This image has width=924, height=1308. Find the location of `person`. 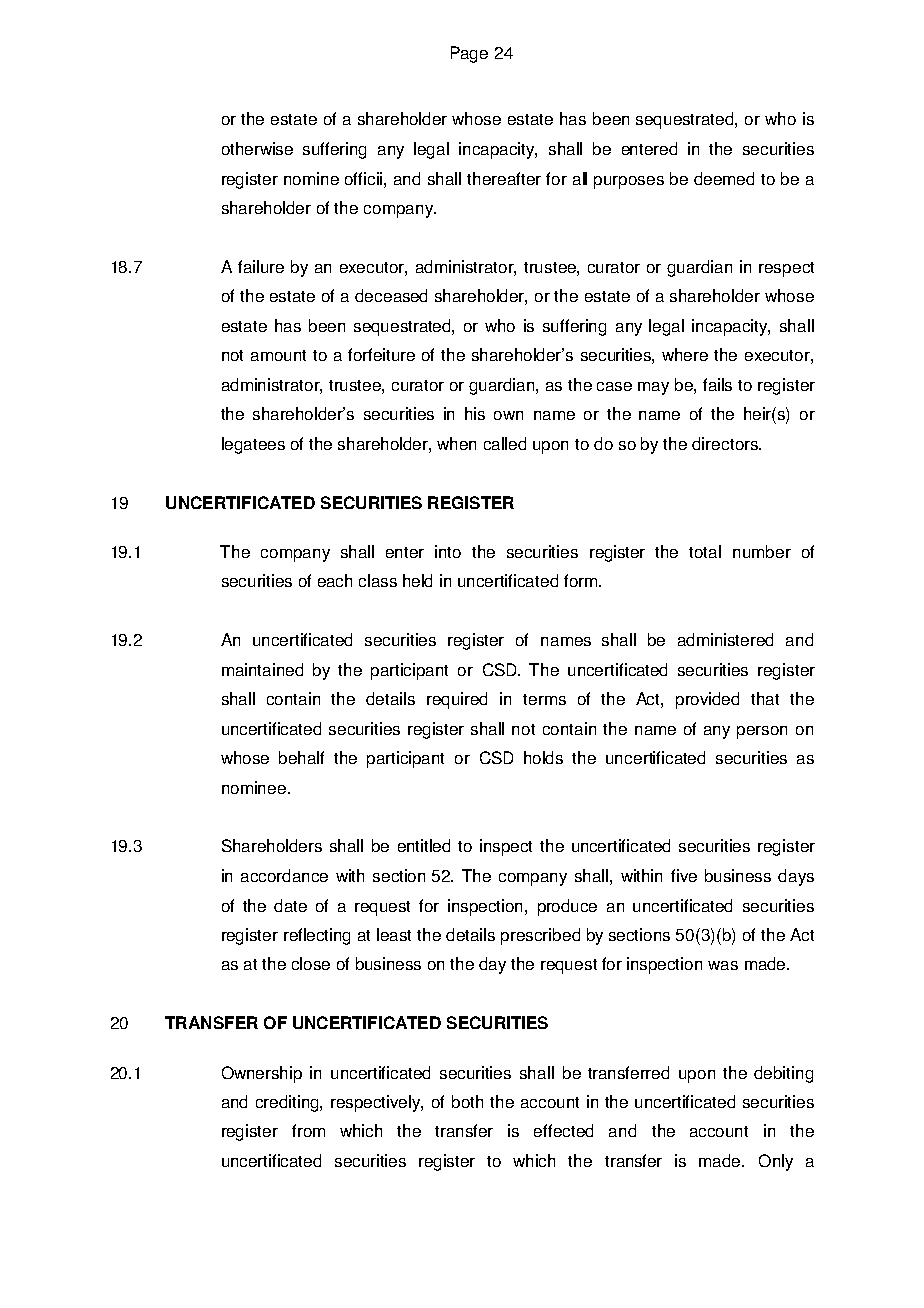

person is located at coordinates (762, 732).
